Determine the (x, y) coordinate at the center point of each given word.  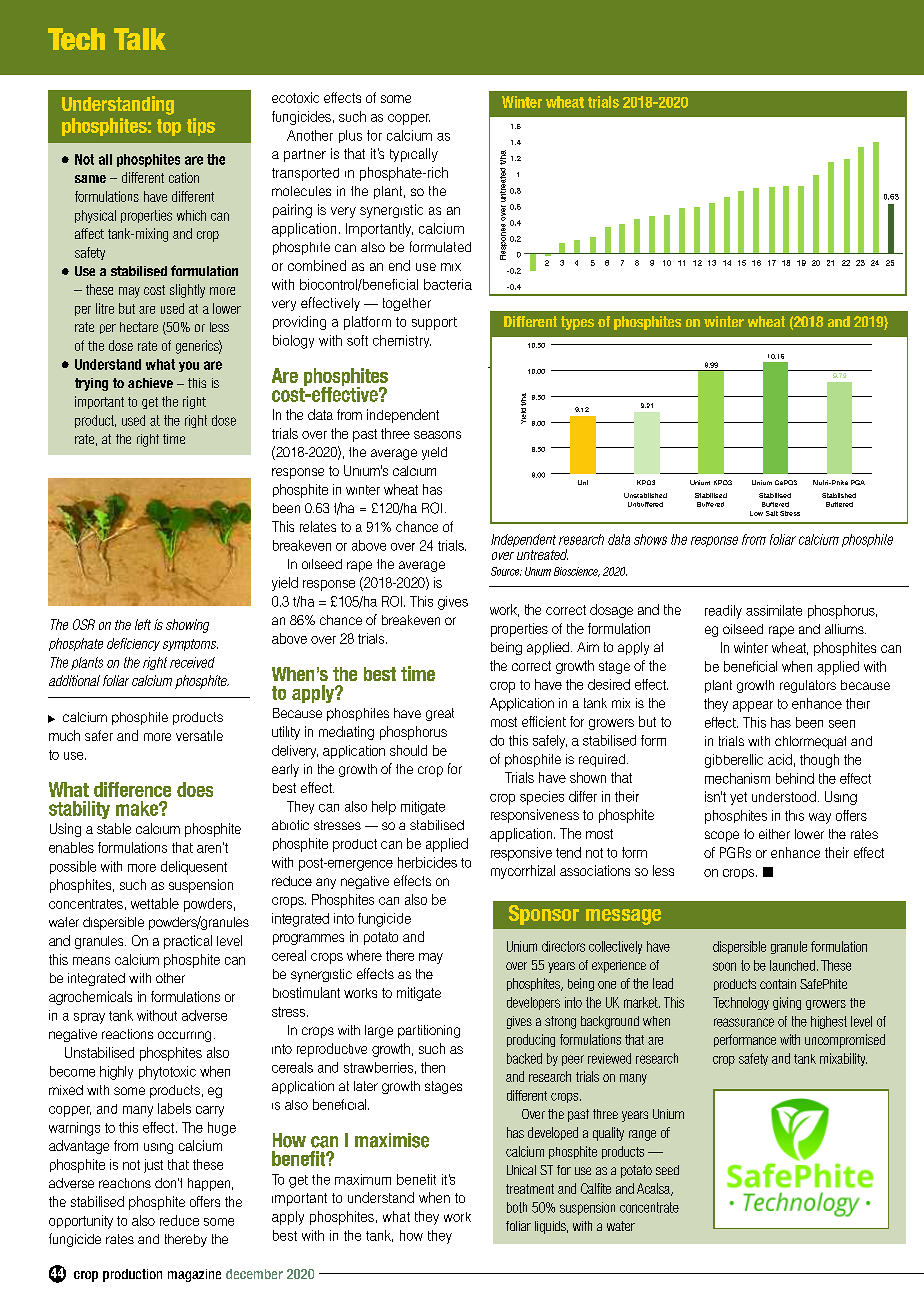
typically (414, 155)
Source (506, 571)
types (577, 323)
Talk (140, 39)
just (153, 1166)
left (143, 624)
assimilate (774, 610)
